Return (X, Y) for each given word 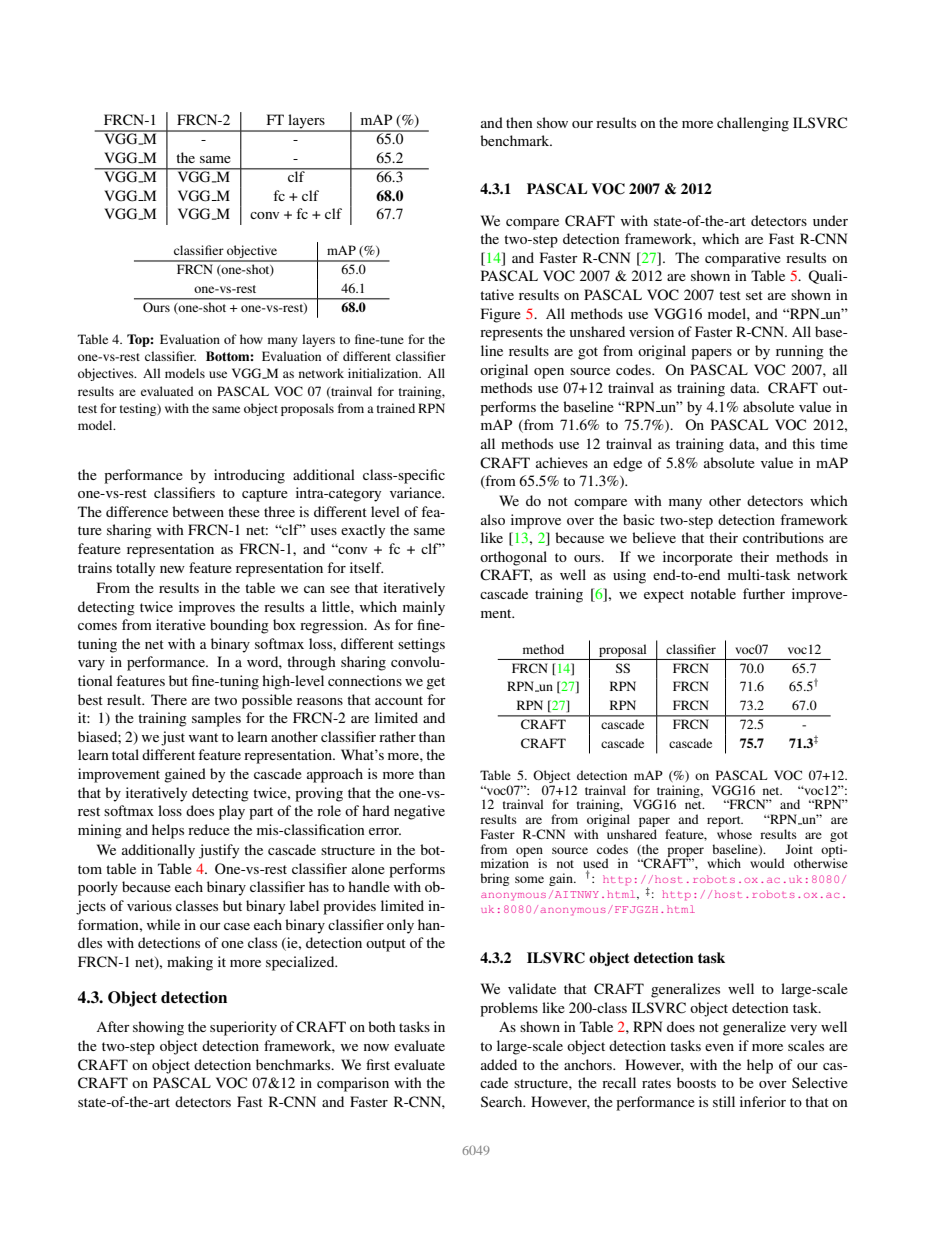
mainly (424, 608)
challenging (753, 124)
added (499, 1064)
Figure (501, 315)
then (519, 122)
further (764, 593)
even (719, 1047)
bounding (239, 626)
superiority (243, 1028)
